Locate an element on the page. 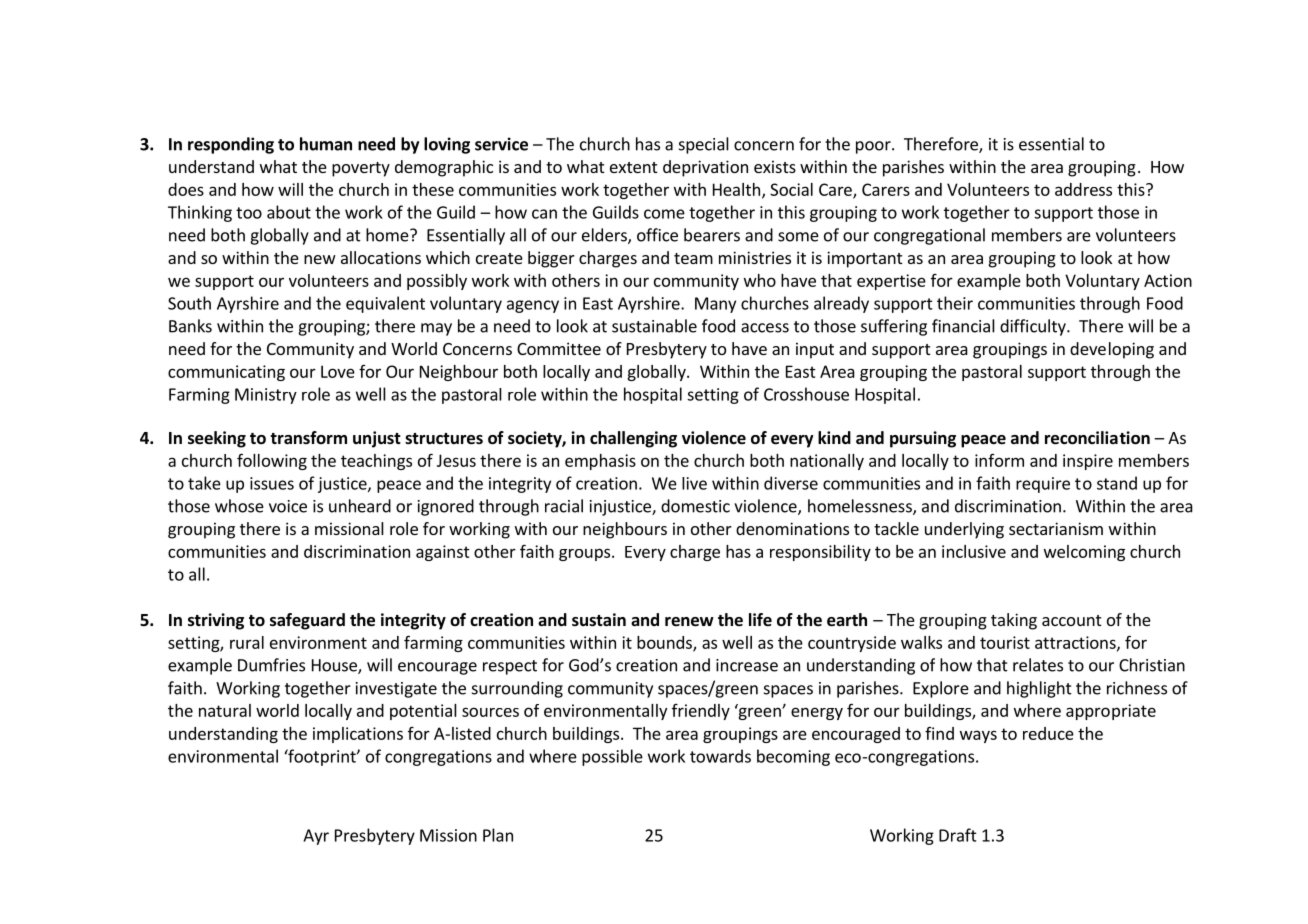 The width and height of the document is (1308, 924). equivalent is located at coordinates (385, 304).
